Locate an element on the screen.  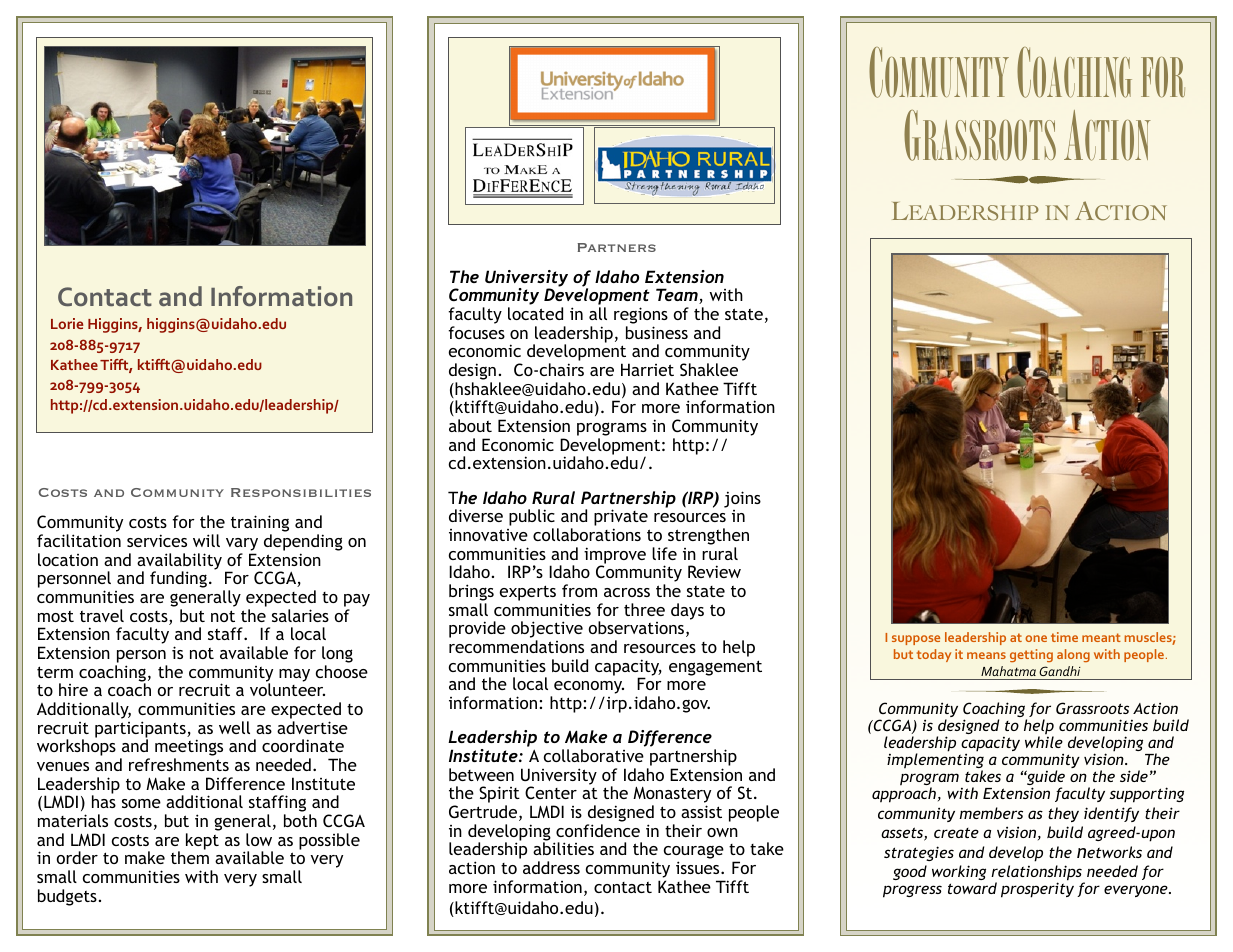
address is located at coordinates (551, 867).
